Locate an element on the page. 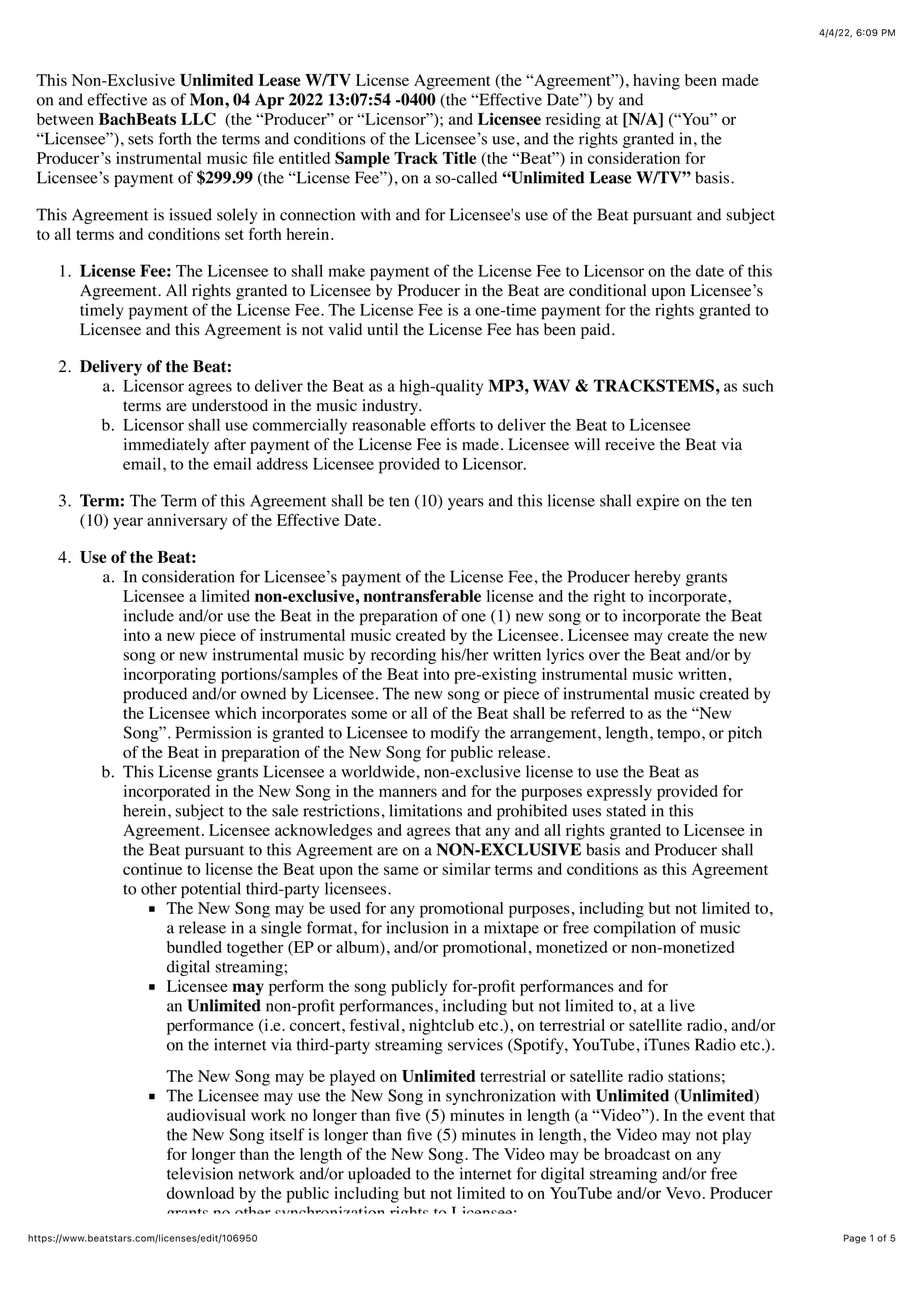 Image resolution: width=924 pixels, height=1308 pixels. download is located at coordinates (200, 1193).
